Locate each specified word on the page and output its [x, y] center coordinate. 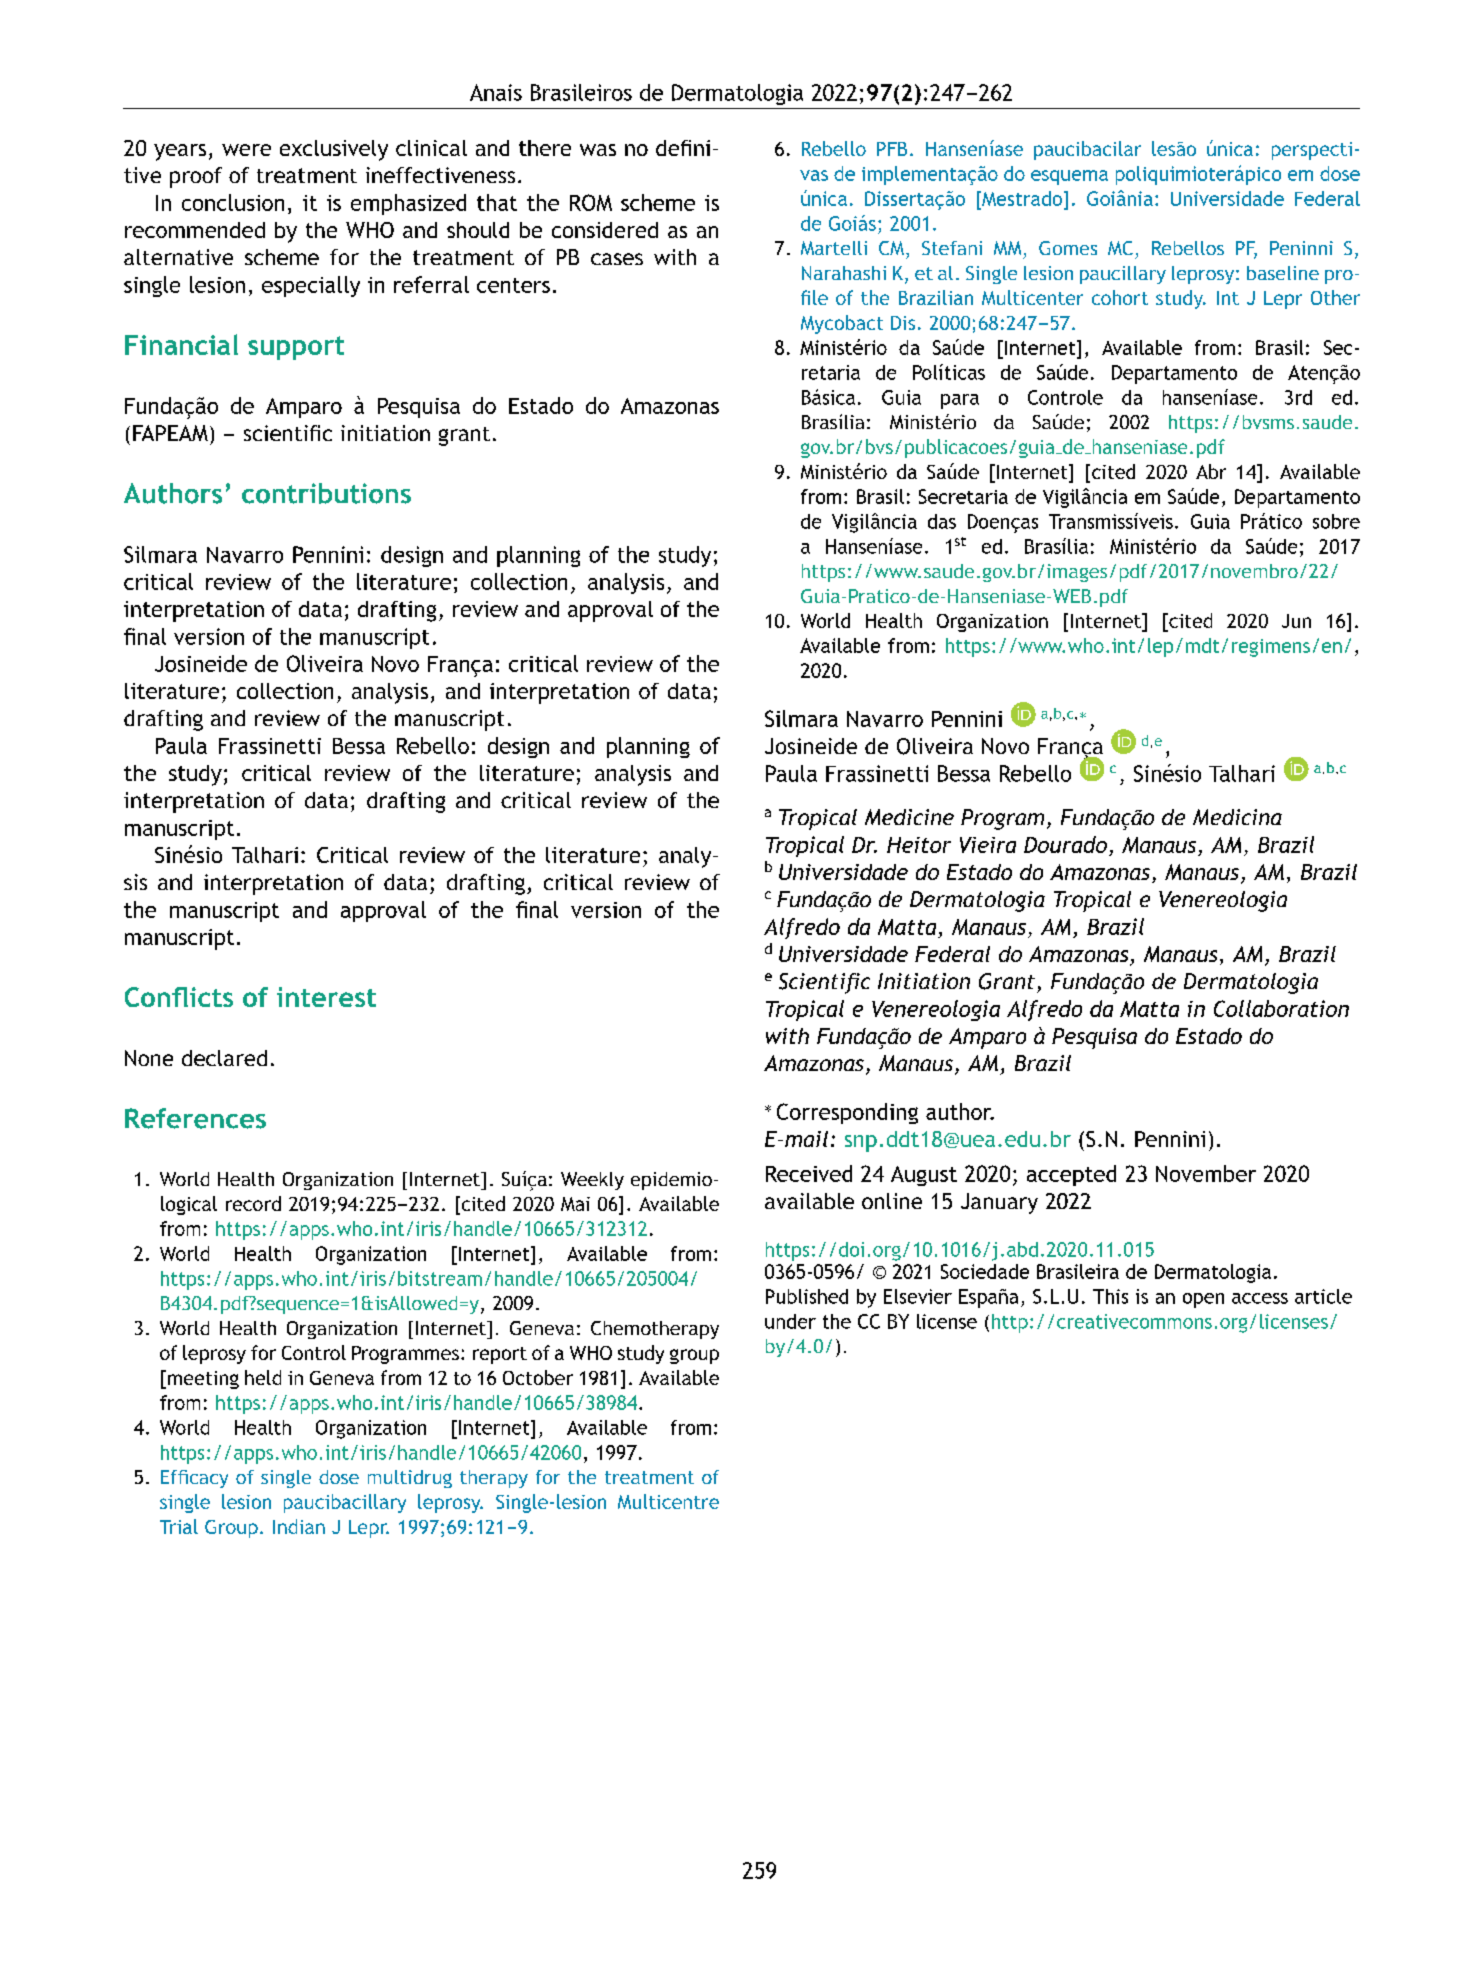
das [942, 521]
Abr [1211, 471]
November [1206, 1173]
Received [809, 1173]
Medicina [1237, 817]
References [195, 1118]
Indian [299, 1526]
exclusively [334, 150]
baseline [1283, 273]
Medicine [909, 817]
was [598, 150]
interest [326, 997]
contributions [326, 493]
